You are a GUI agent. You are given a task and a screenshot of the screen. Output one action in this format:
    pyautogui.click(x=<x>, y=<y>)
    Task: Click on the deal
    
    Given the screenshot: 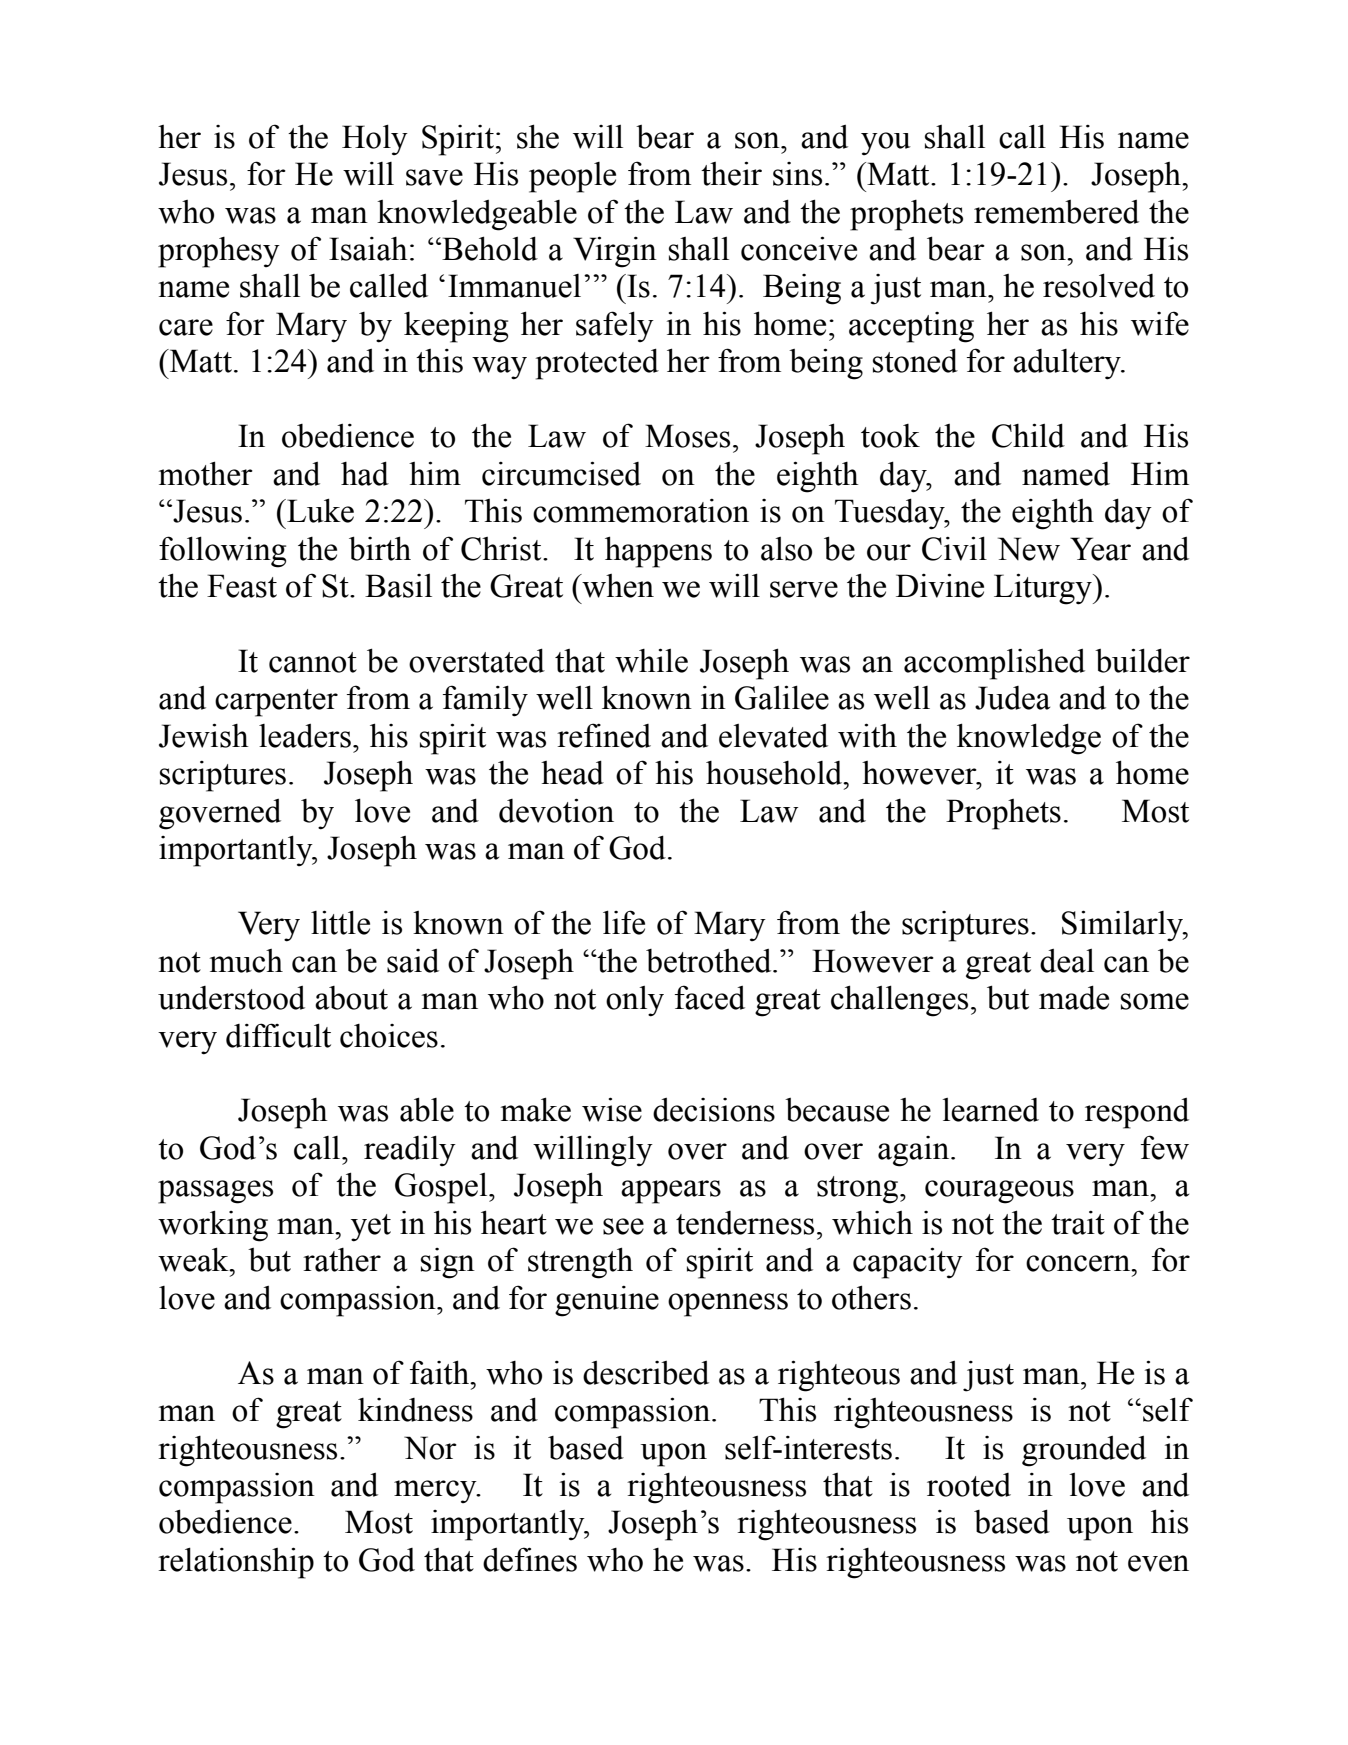 What is the action you would take?
    pyautogui.click(x=1067, y=961)
